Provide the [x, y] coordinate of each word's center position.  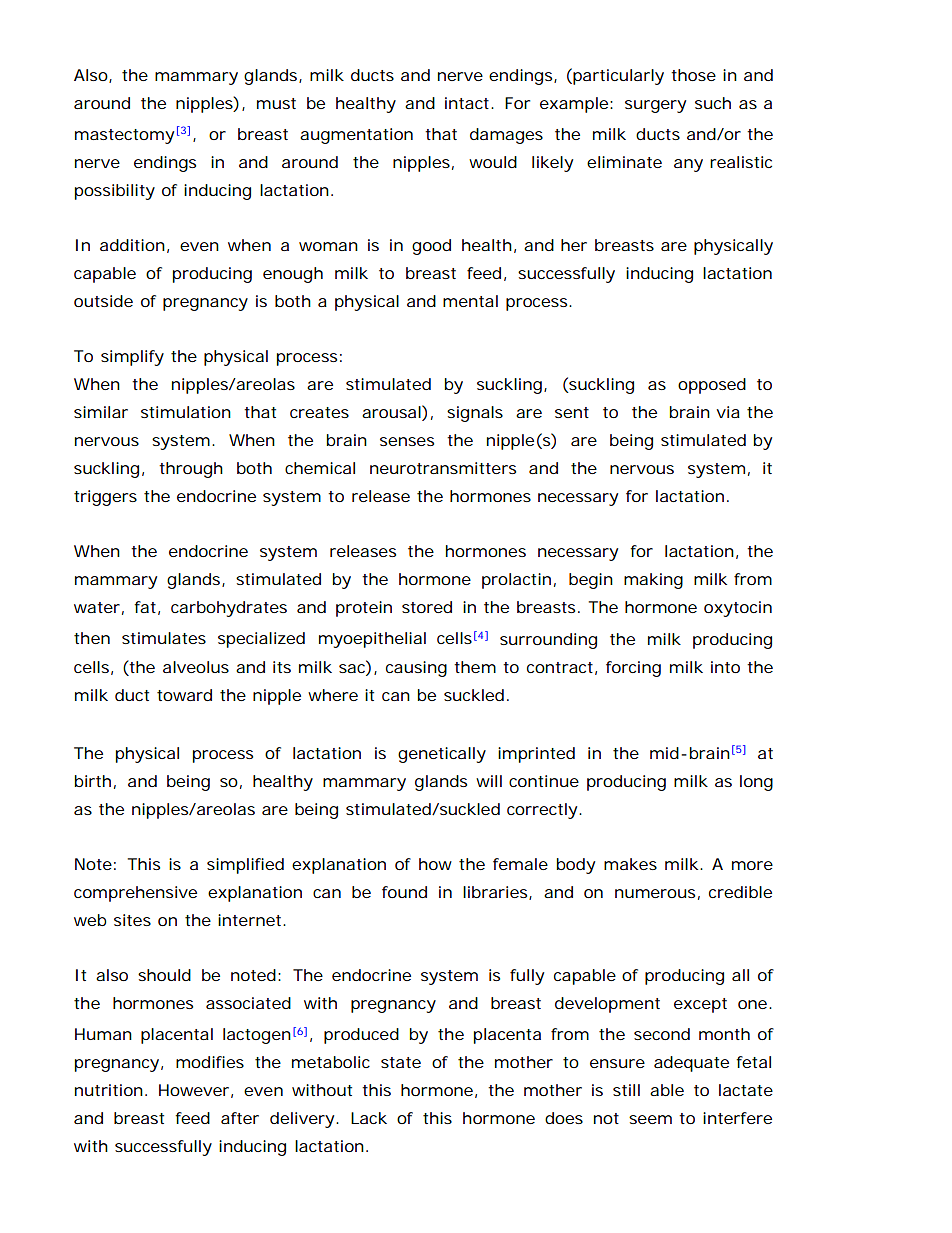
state [401, 1062]
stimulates [164, 638]
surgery [655, 106]
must [276, 103]
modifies [210, 1062]
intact [469, 103]
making [653, 581]
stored [427, 607]
